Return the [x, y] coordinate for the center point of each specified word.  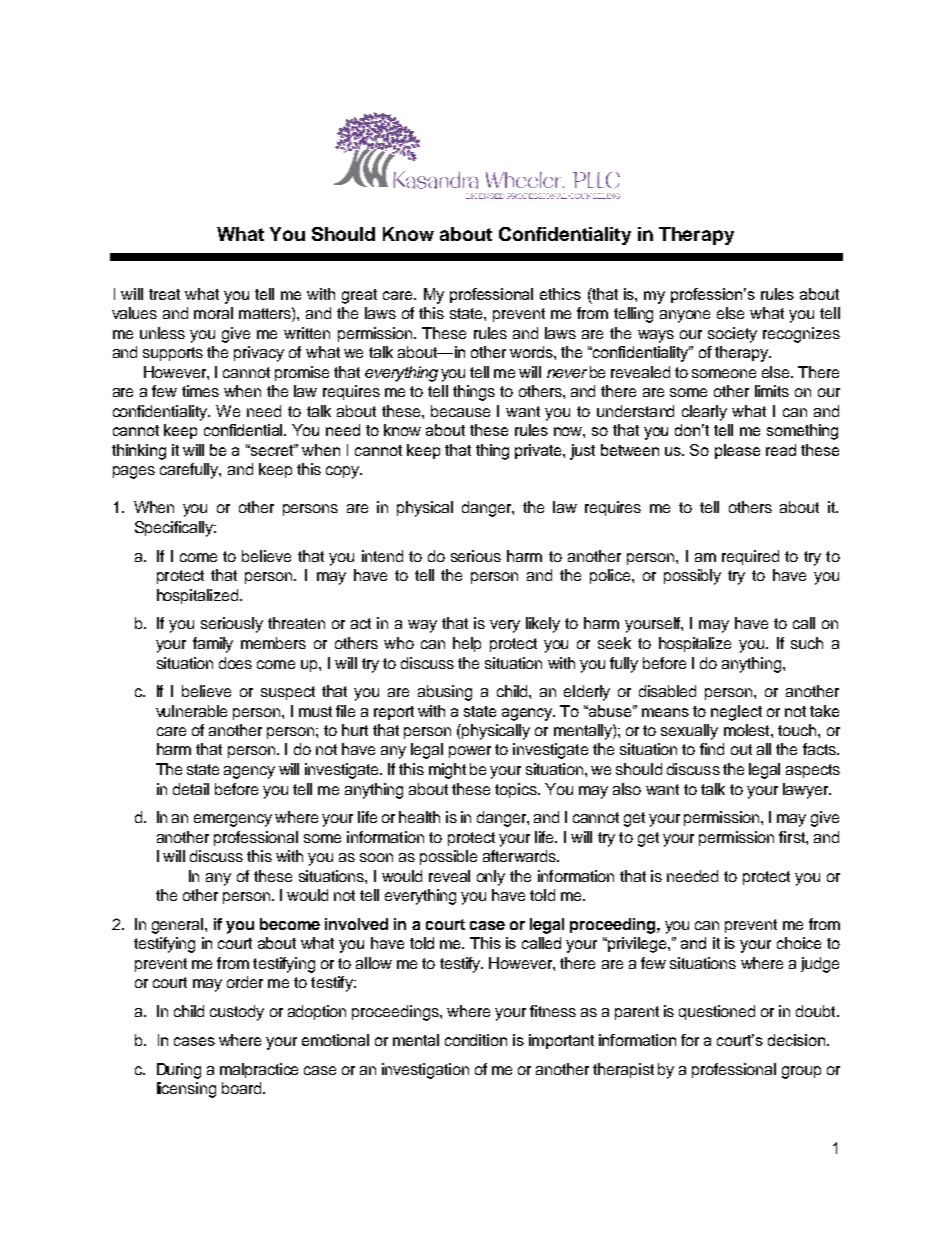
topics [517, 790]
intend [382, 556]
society [732, 335]
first [793, 837]
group [801, 1072]
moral [213, 313]
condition [476, 1040]
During [179, 1071]
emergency [233, 820]
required [750, 557]
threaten [296, 623]
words [532, 352]
